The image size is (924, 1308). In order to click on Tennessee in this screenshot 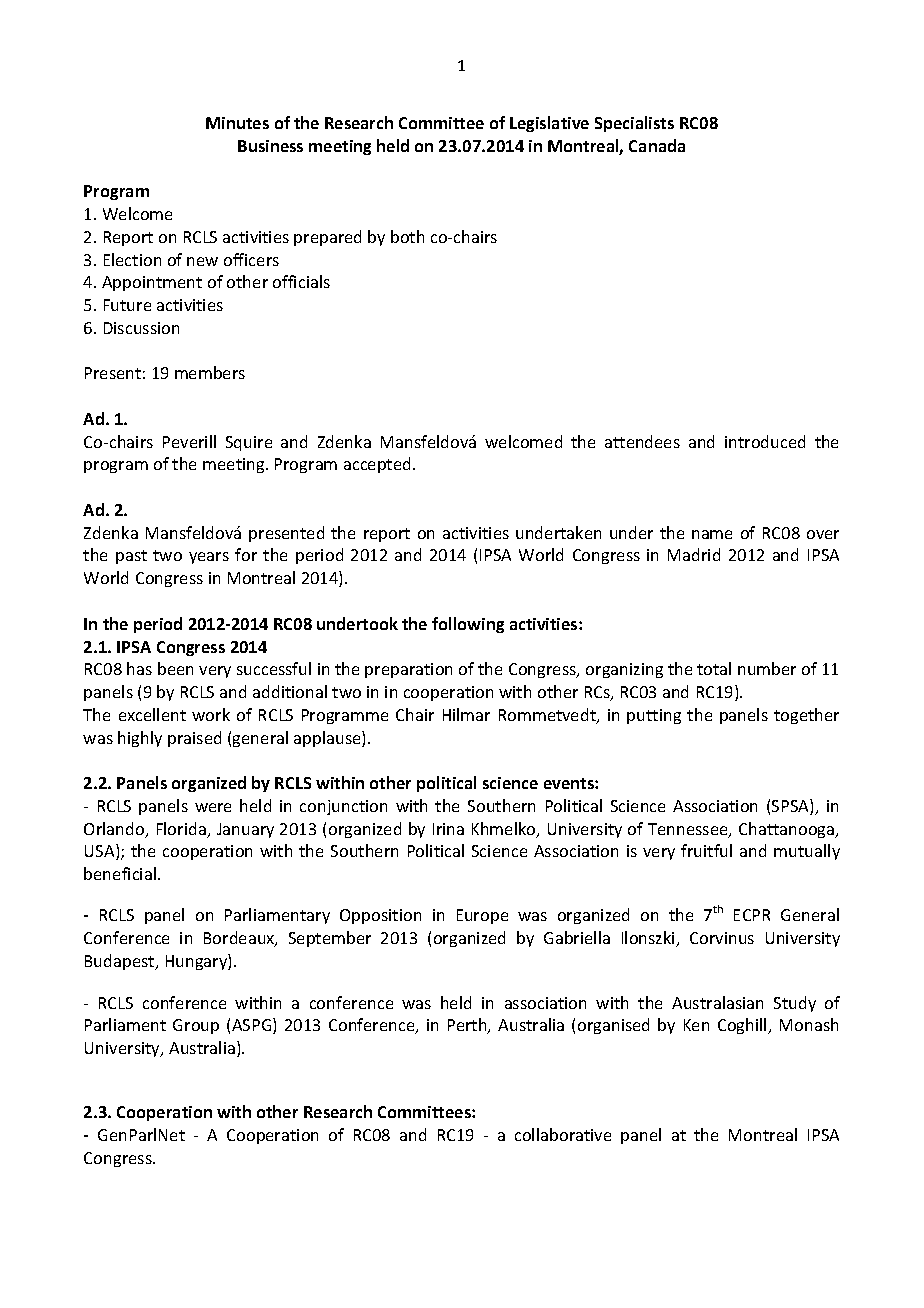, I will do `click(689, 830)`.
